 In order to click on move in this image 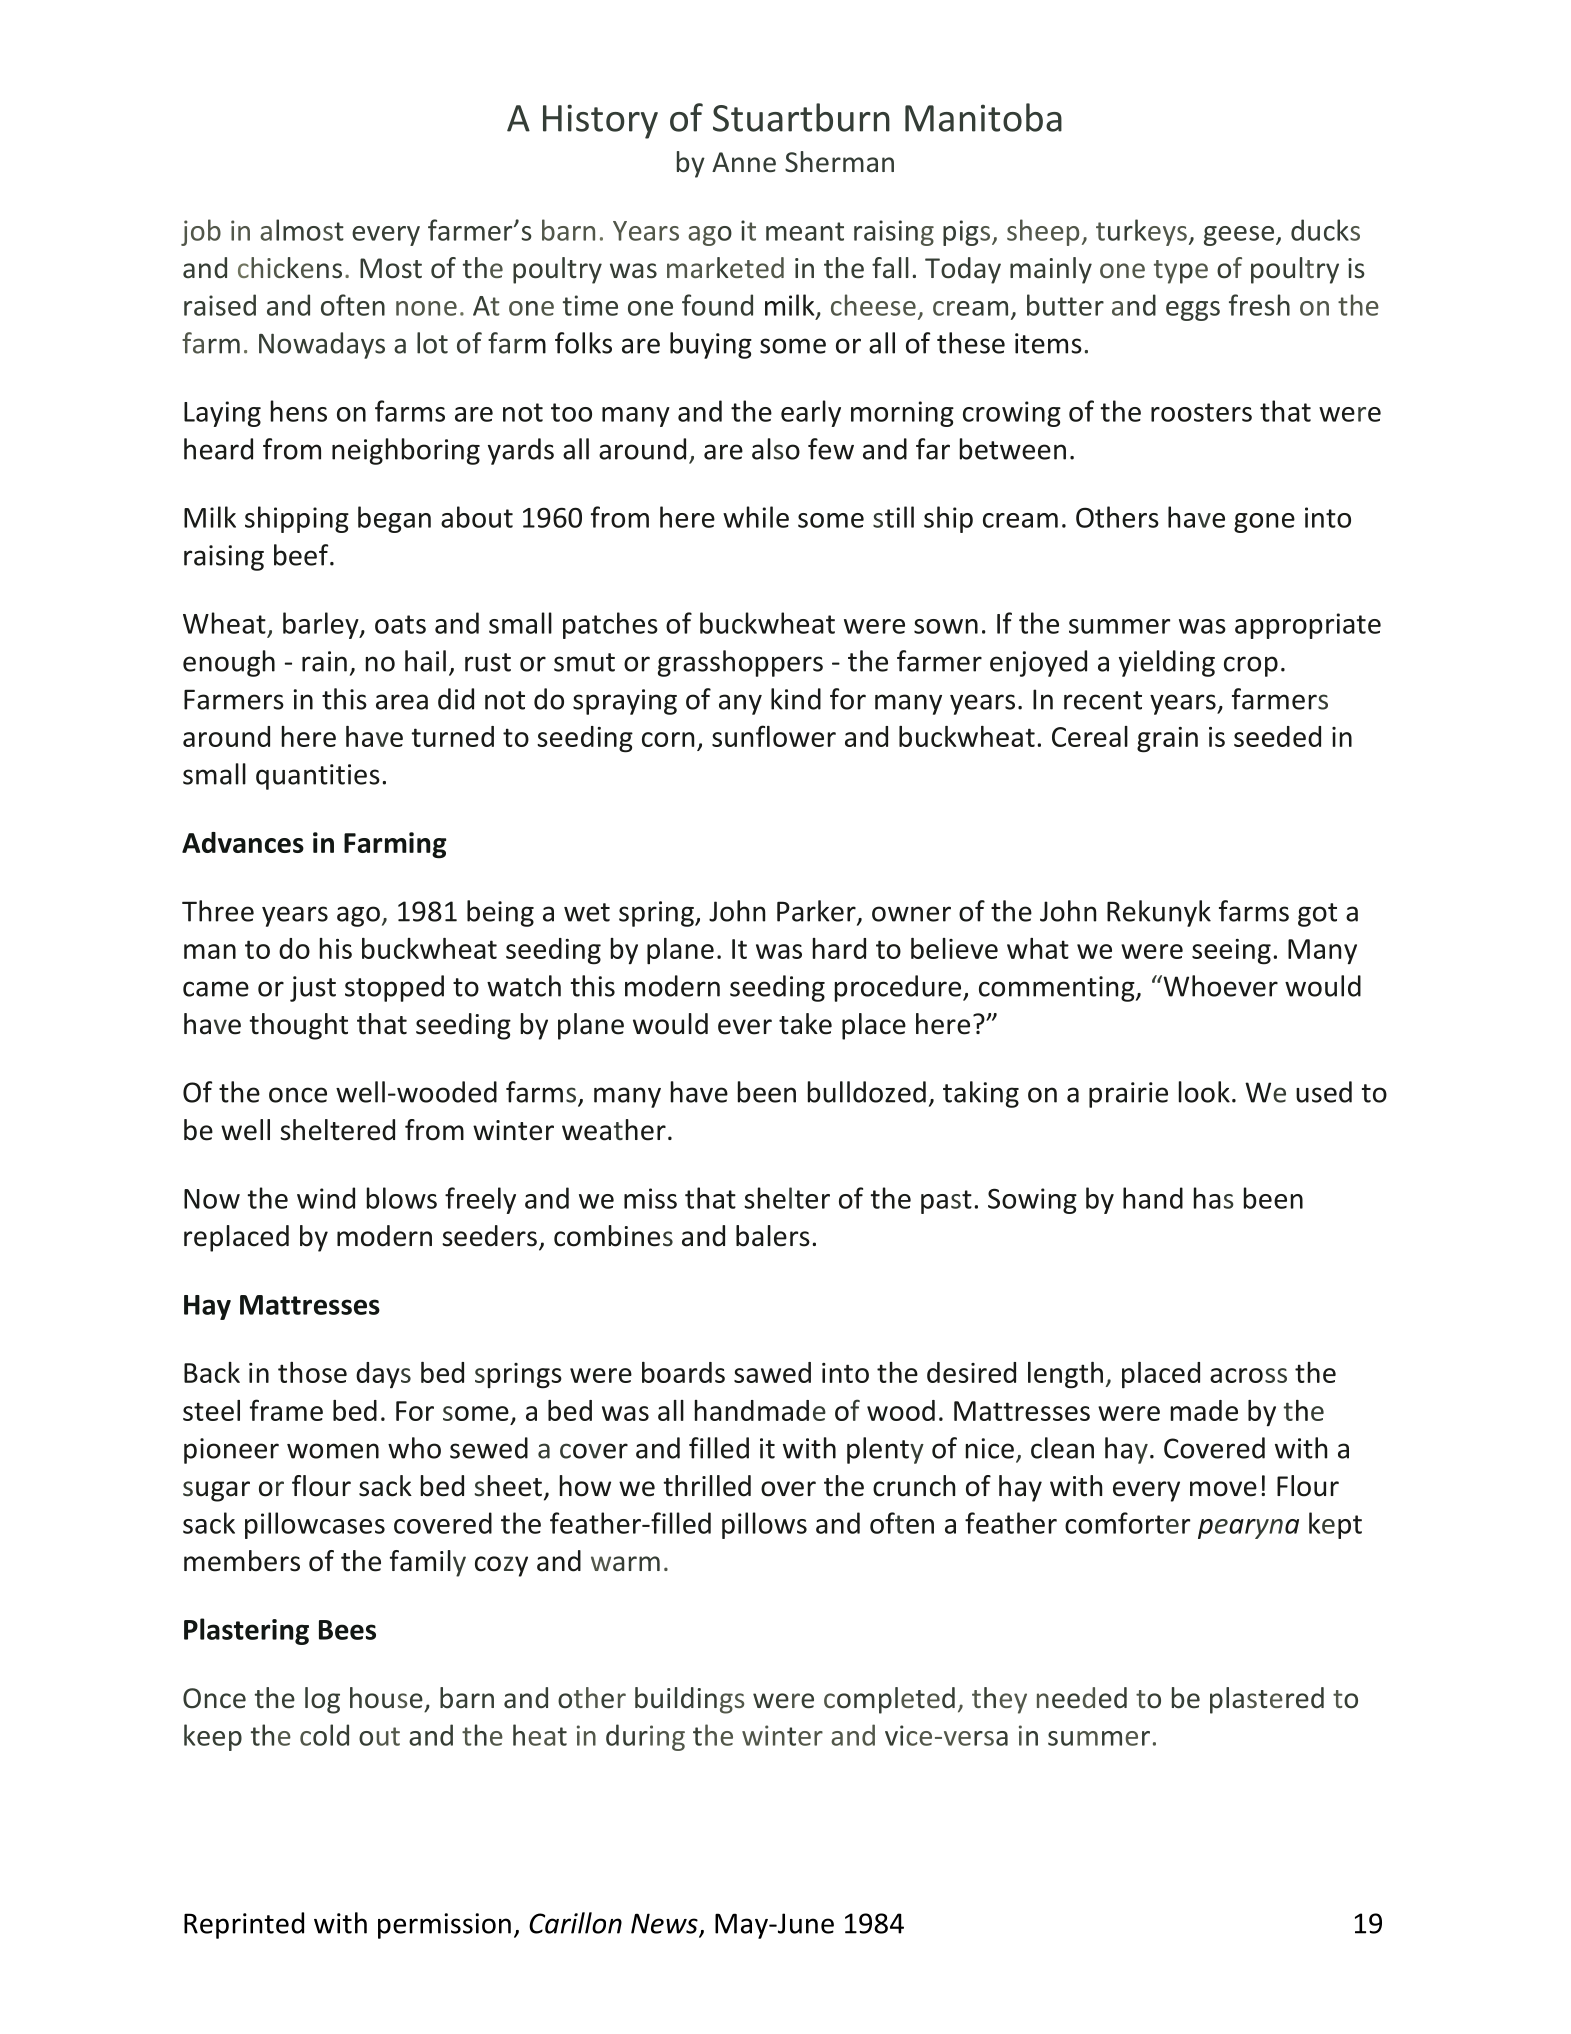, I will do `click(1223, 1489)`.
